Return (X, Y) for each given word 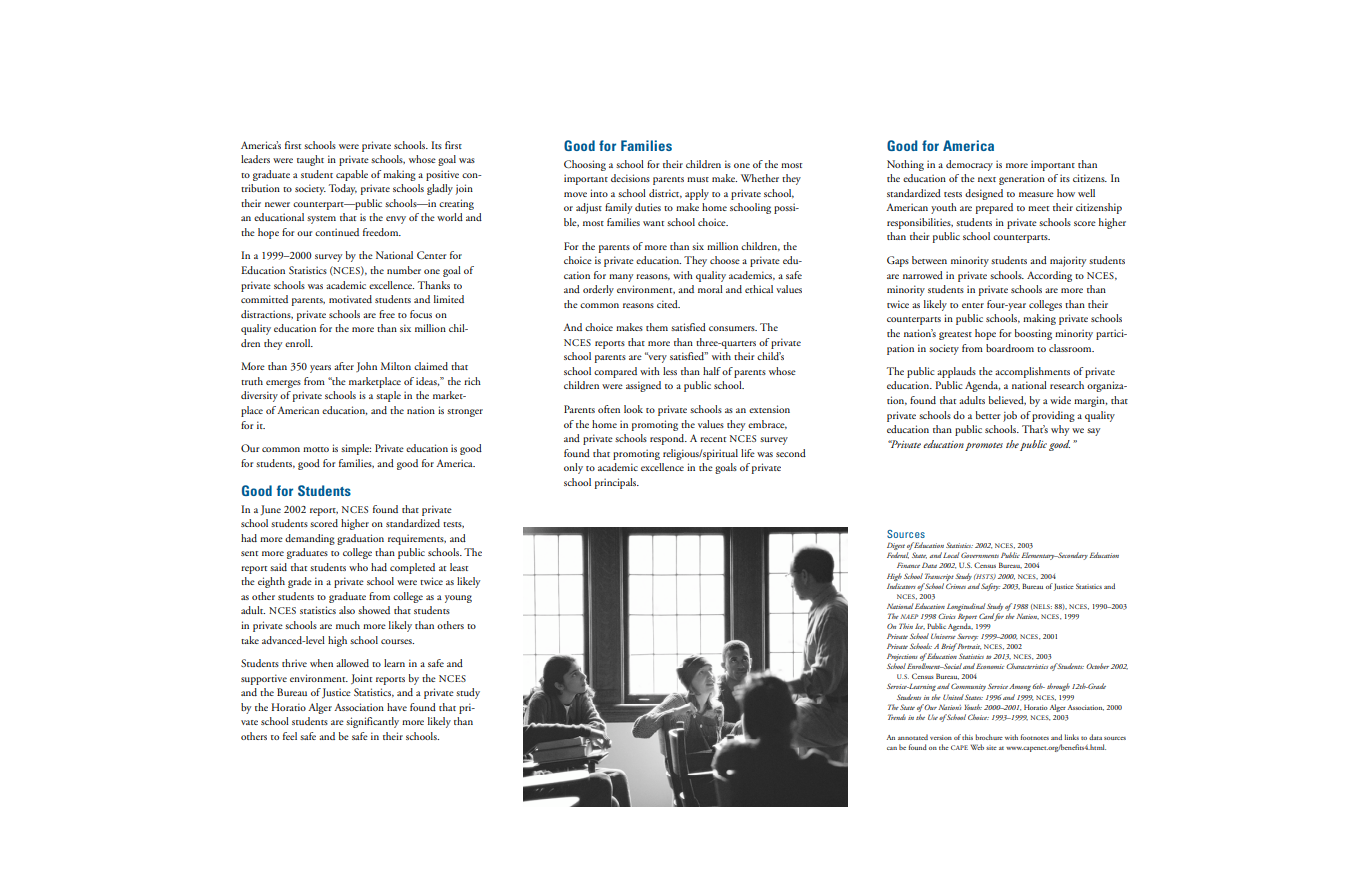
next (987, 179)
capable (352, 175)
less (670, 371)
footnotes (1035, 737)
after (344, 366)
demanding (310, 539)
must (698, 179)
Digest (896, 547)
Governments (980, 555)
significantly (372, 722)
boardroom (1010, 348)
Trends (897, 717)
